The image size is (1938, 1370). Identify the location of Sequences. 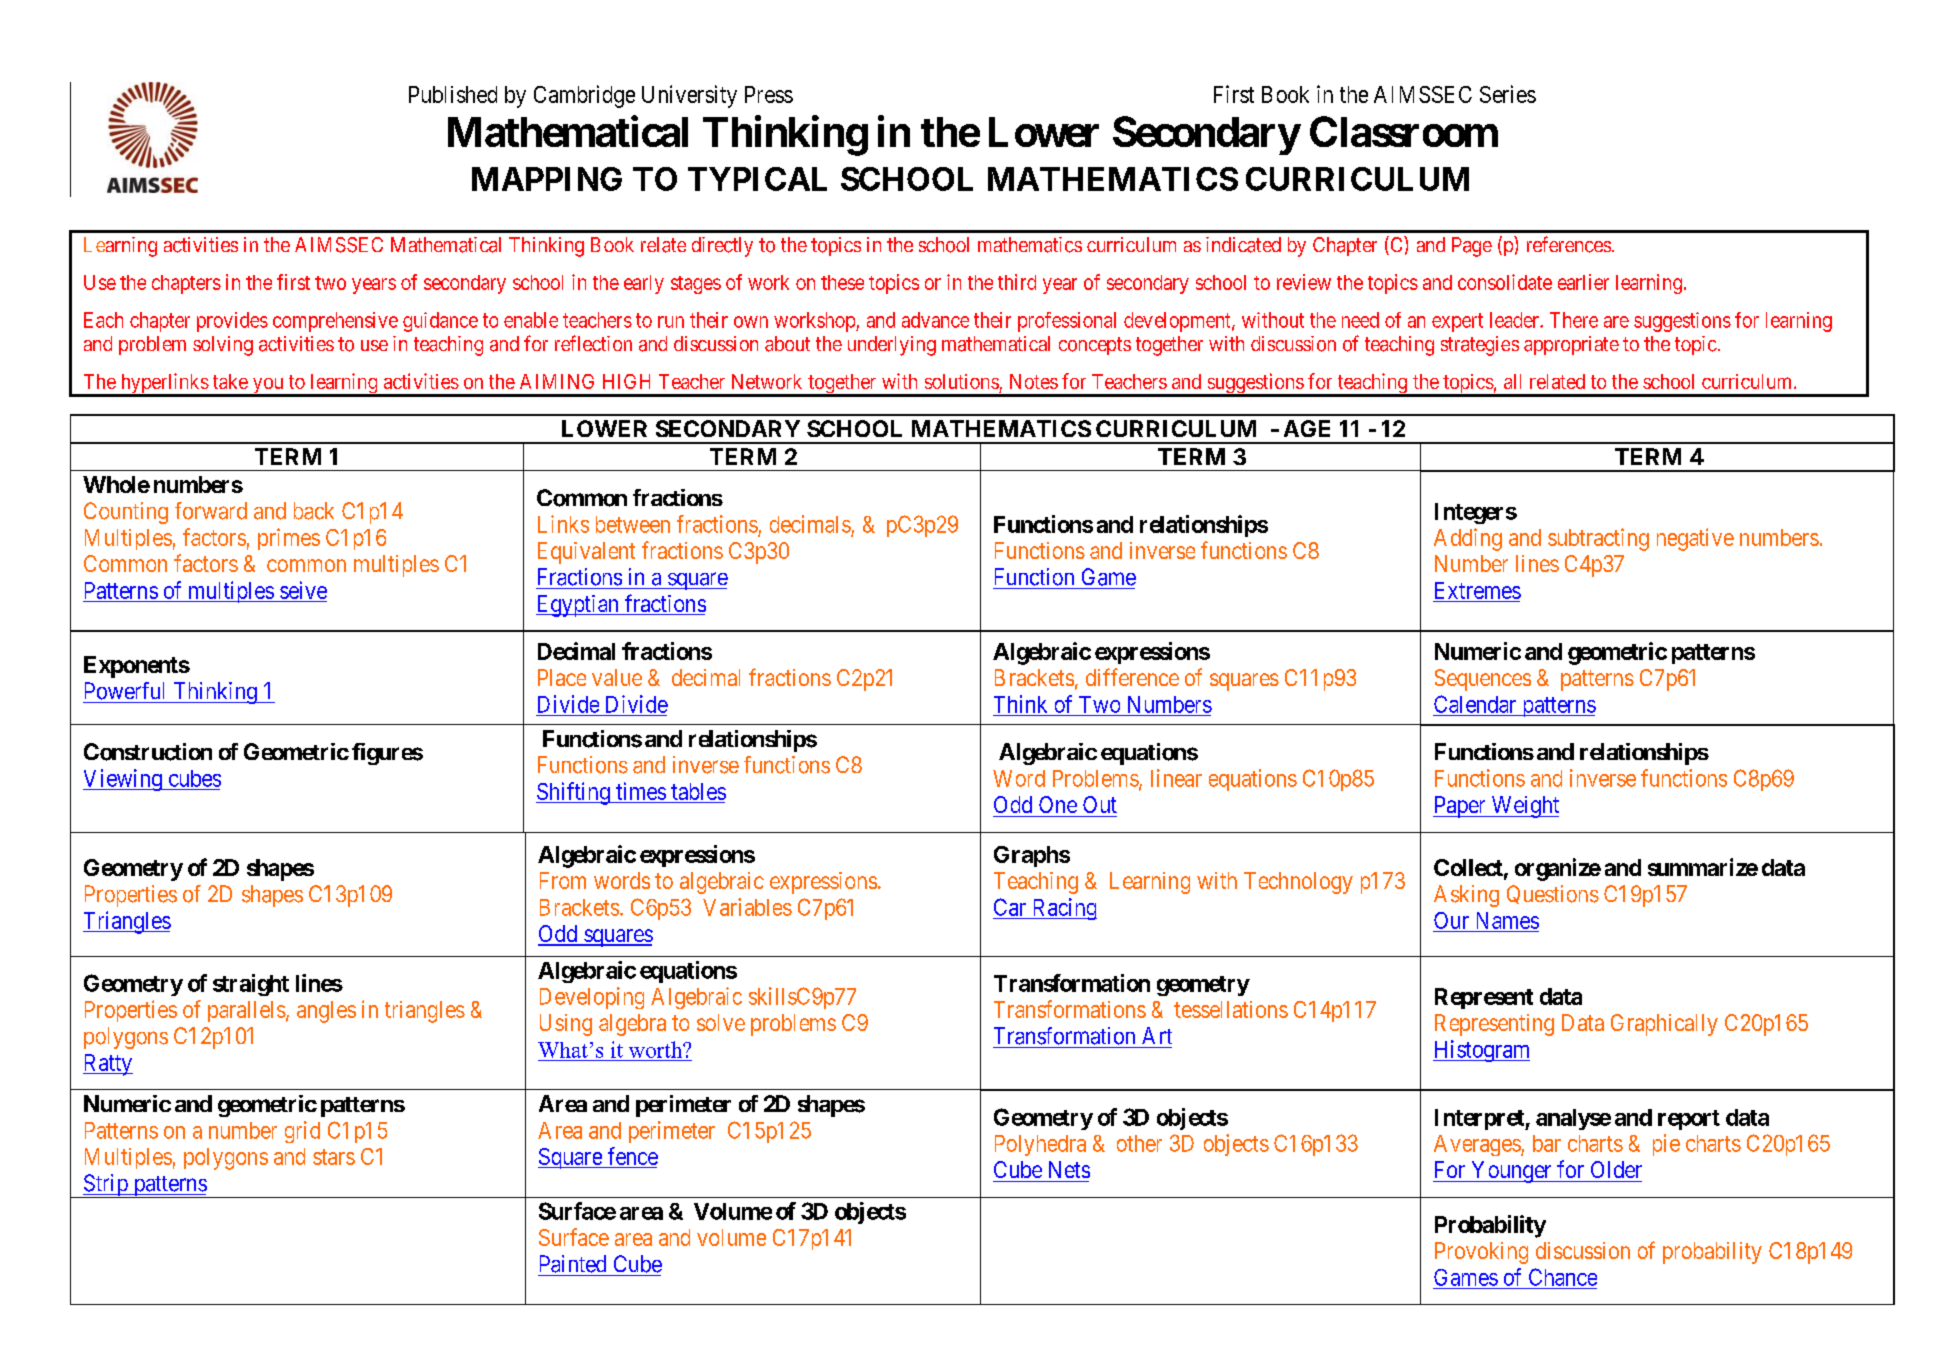
(1483, 680).
